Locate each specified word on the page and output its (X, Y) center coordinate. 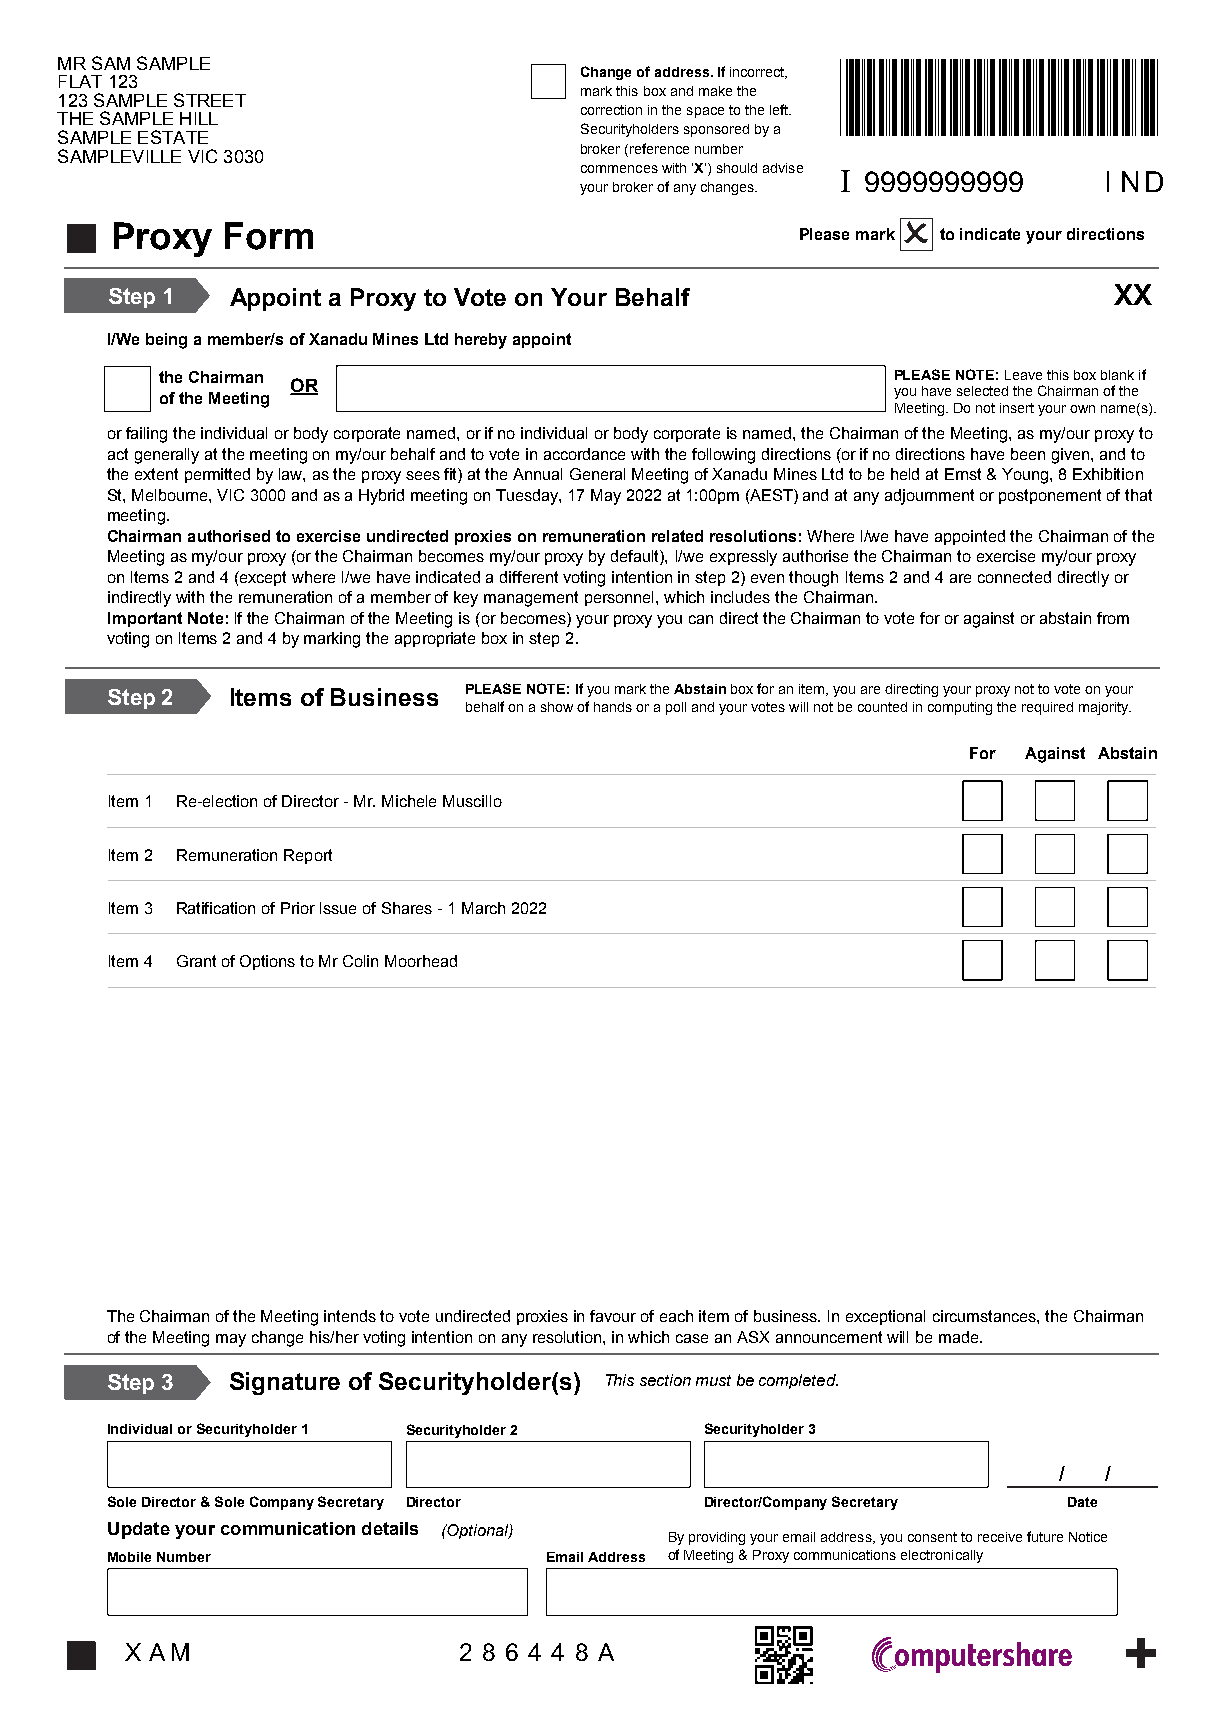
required (1047, 708)
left (780, 109)
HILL (199, 118)
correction (611, 110)
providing (717, 1538)
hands (613, 707)
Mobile (129, 1557)
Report (308, 856)
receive (1000, 1537)
